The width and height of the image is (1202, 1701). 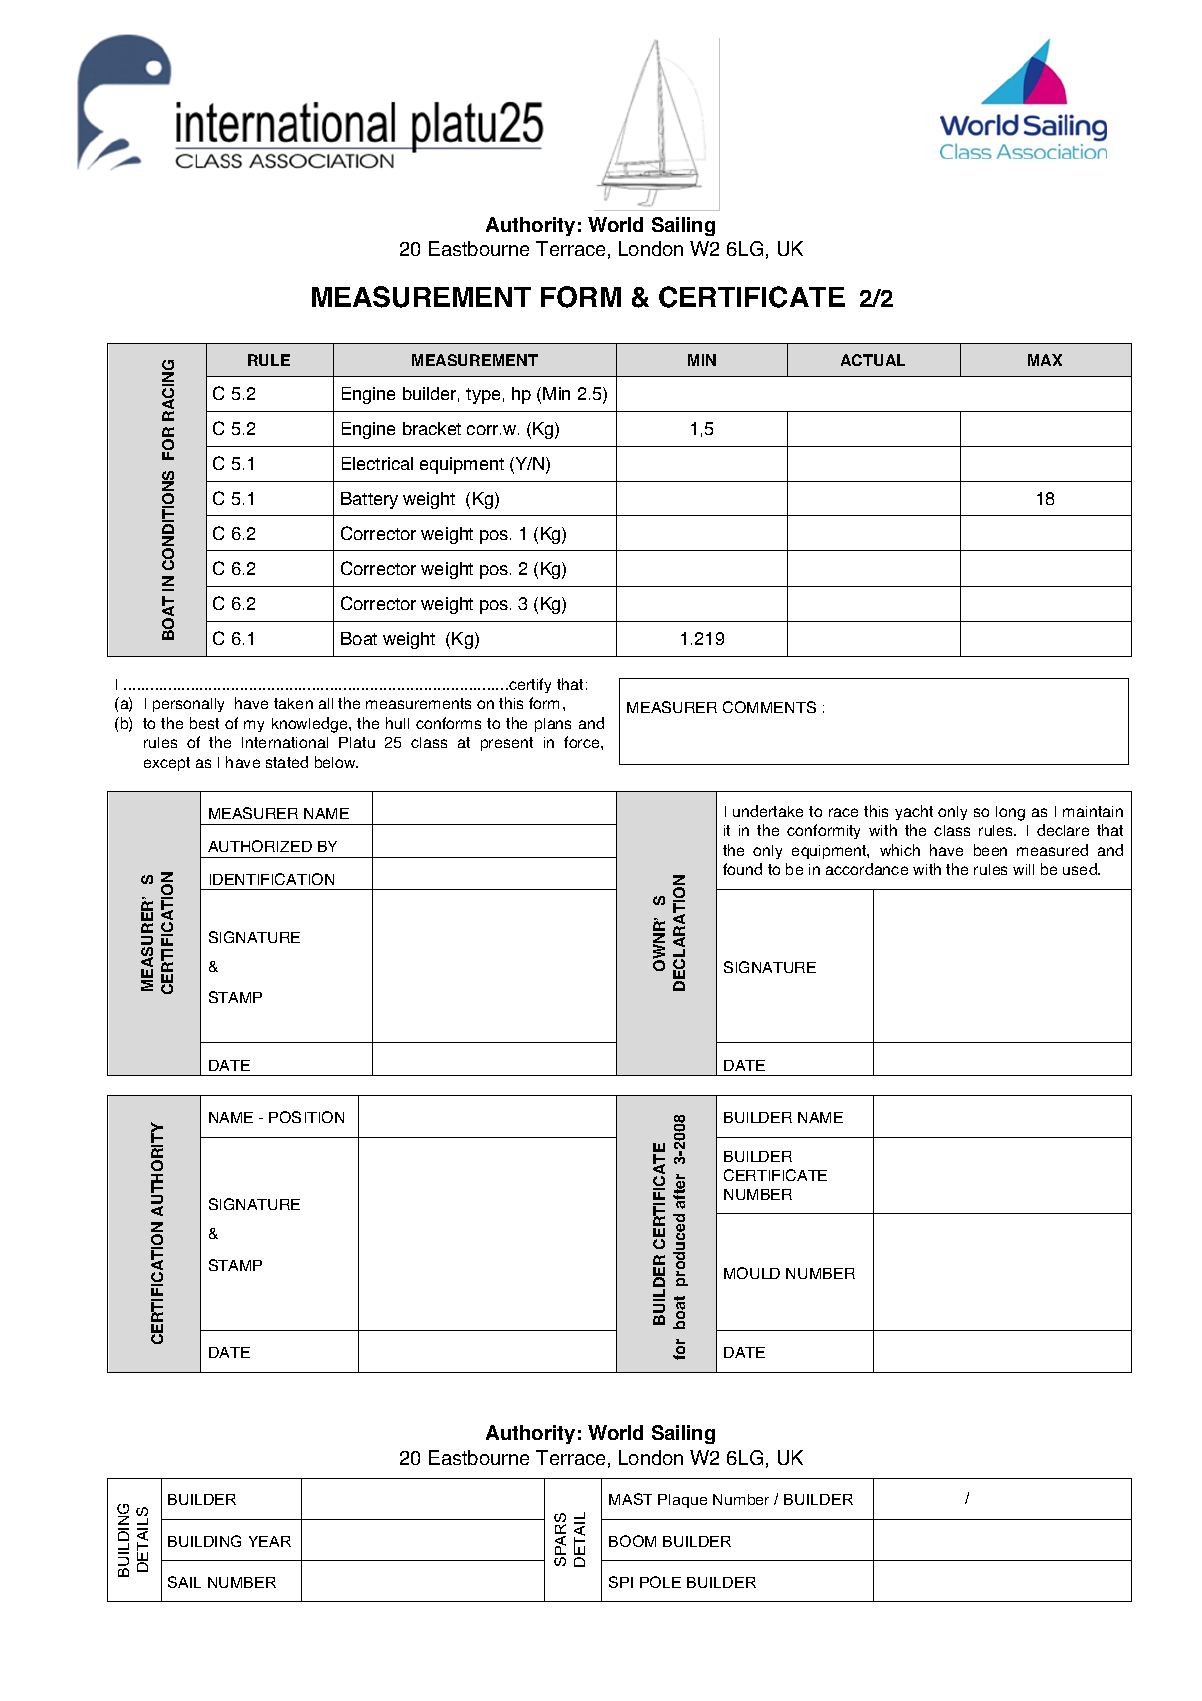 I want to click on force, so click(x=583, y=742).
